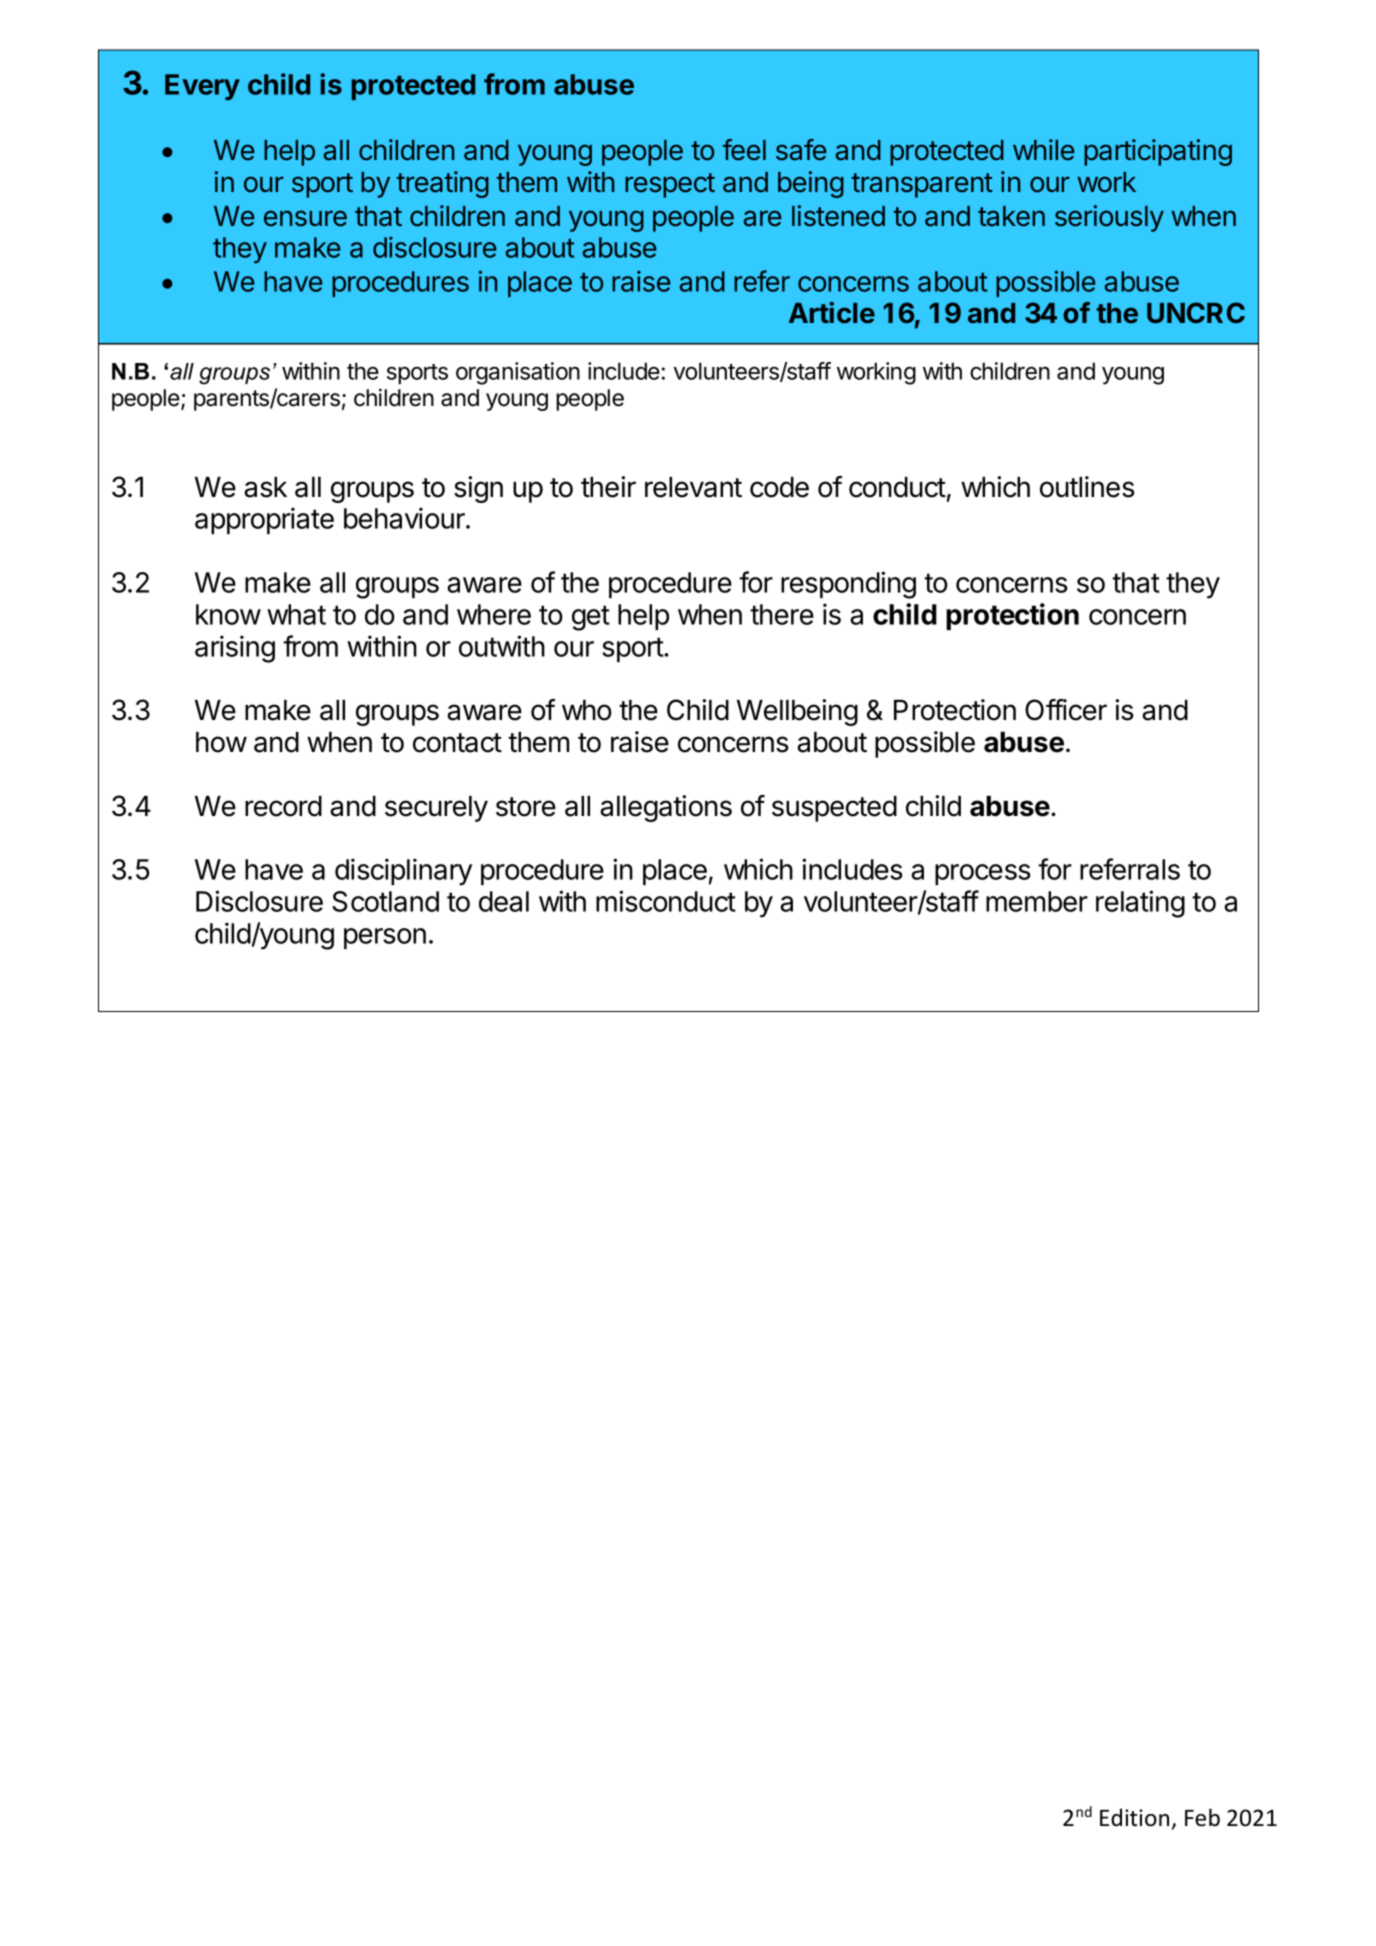 The width and height of the page is (1376, 1946). I want to click on ensure, so click(305, 218).
